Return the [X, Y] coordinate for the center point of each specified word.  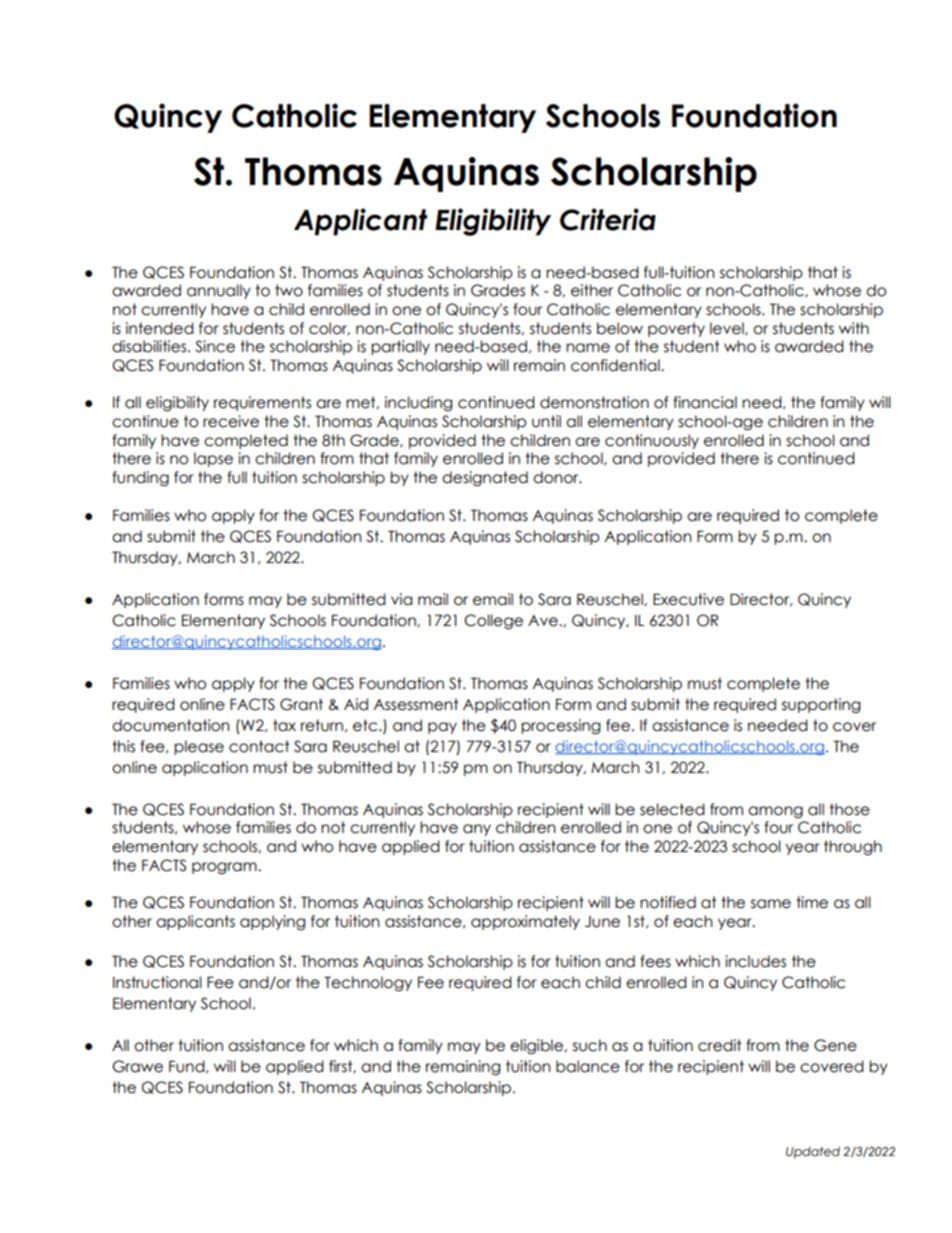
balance [588, 1066]
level [728, 329]
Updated [813, 1153]
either [592, 290]
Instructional [157, 982]
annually [219, 291]
